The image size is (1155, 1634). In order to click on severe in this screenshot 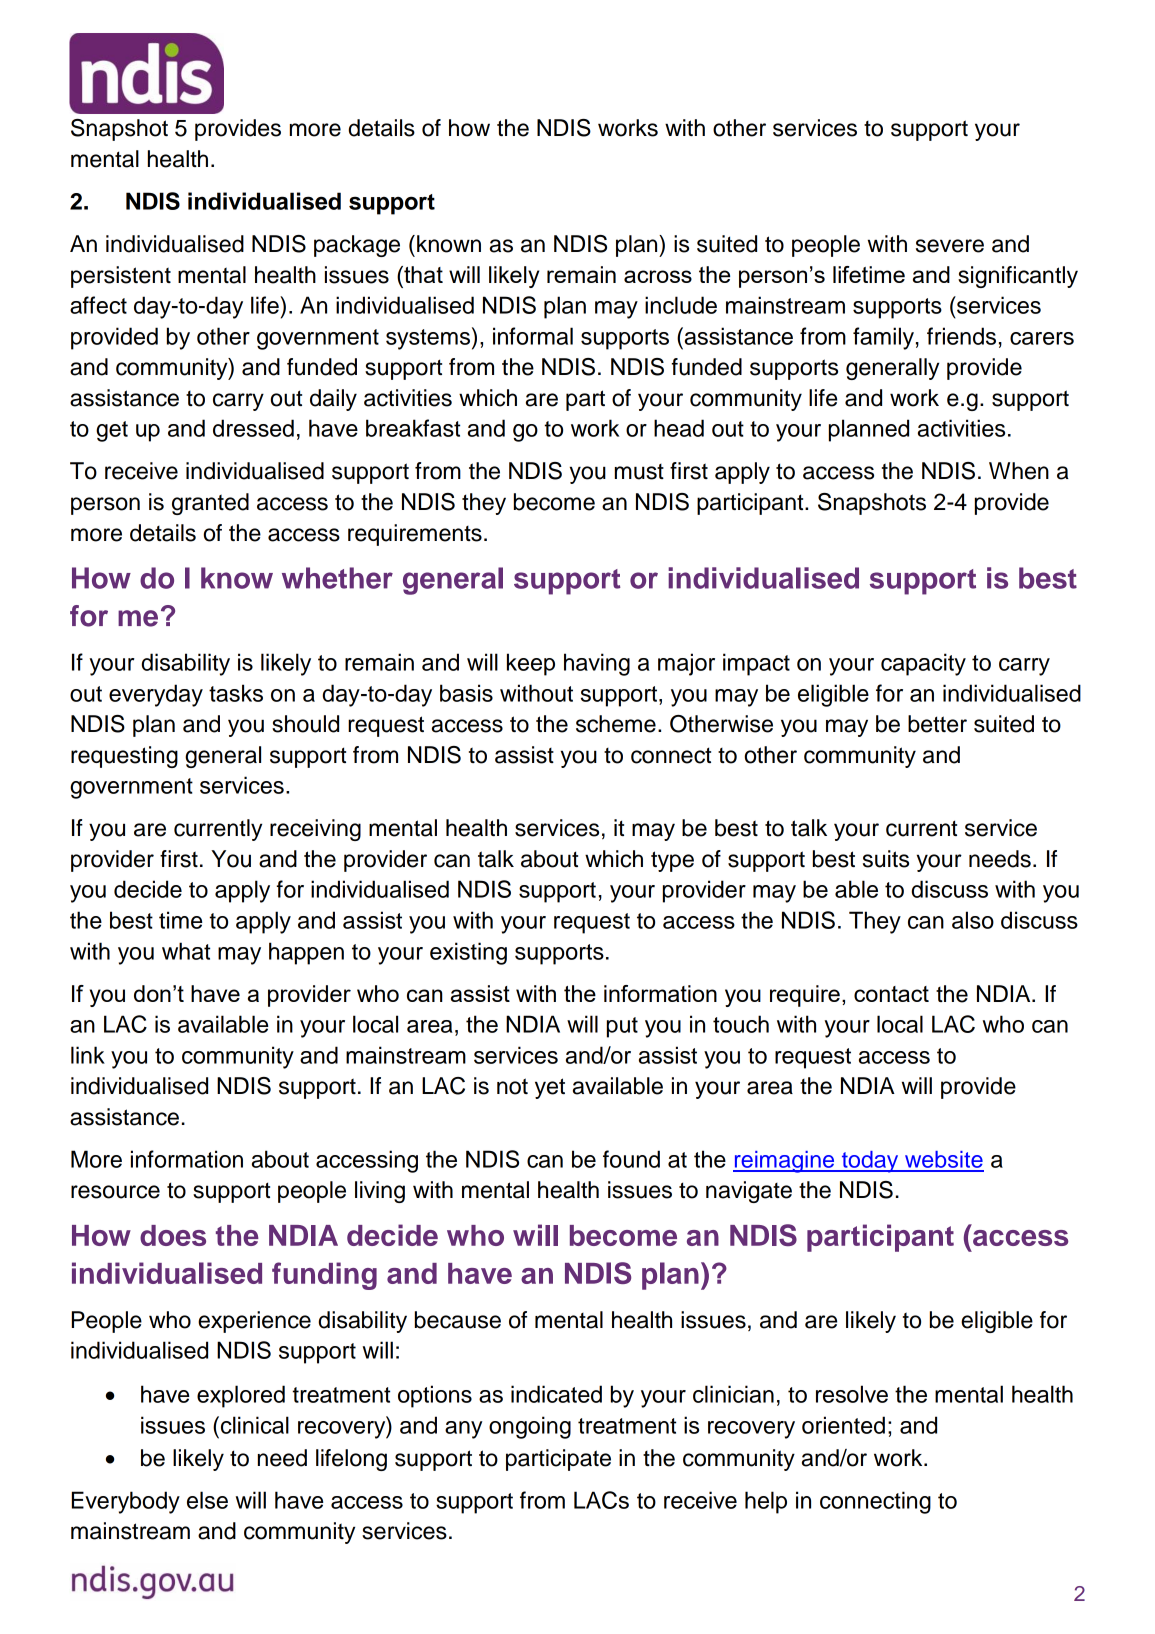, I will do `click(950, 246)`.
